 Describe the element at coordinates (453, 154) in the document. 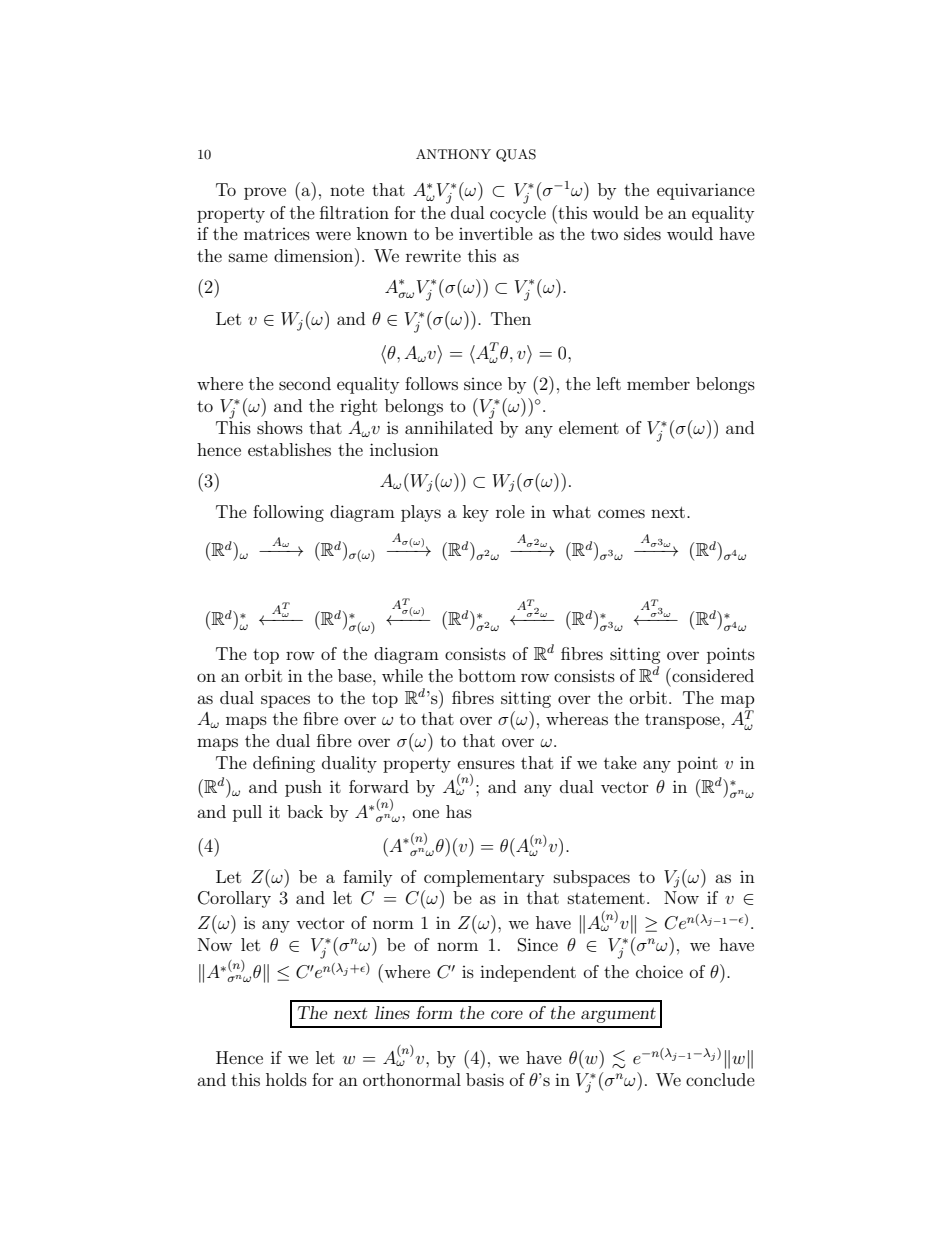

I see `ANTHONY` at that location.
